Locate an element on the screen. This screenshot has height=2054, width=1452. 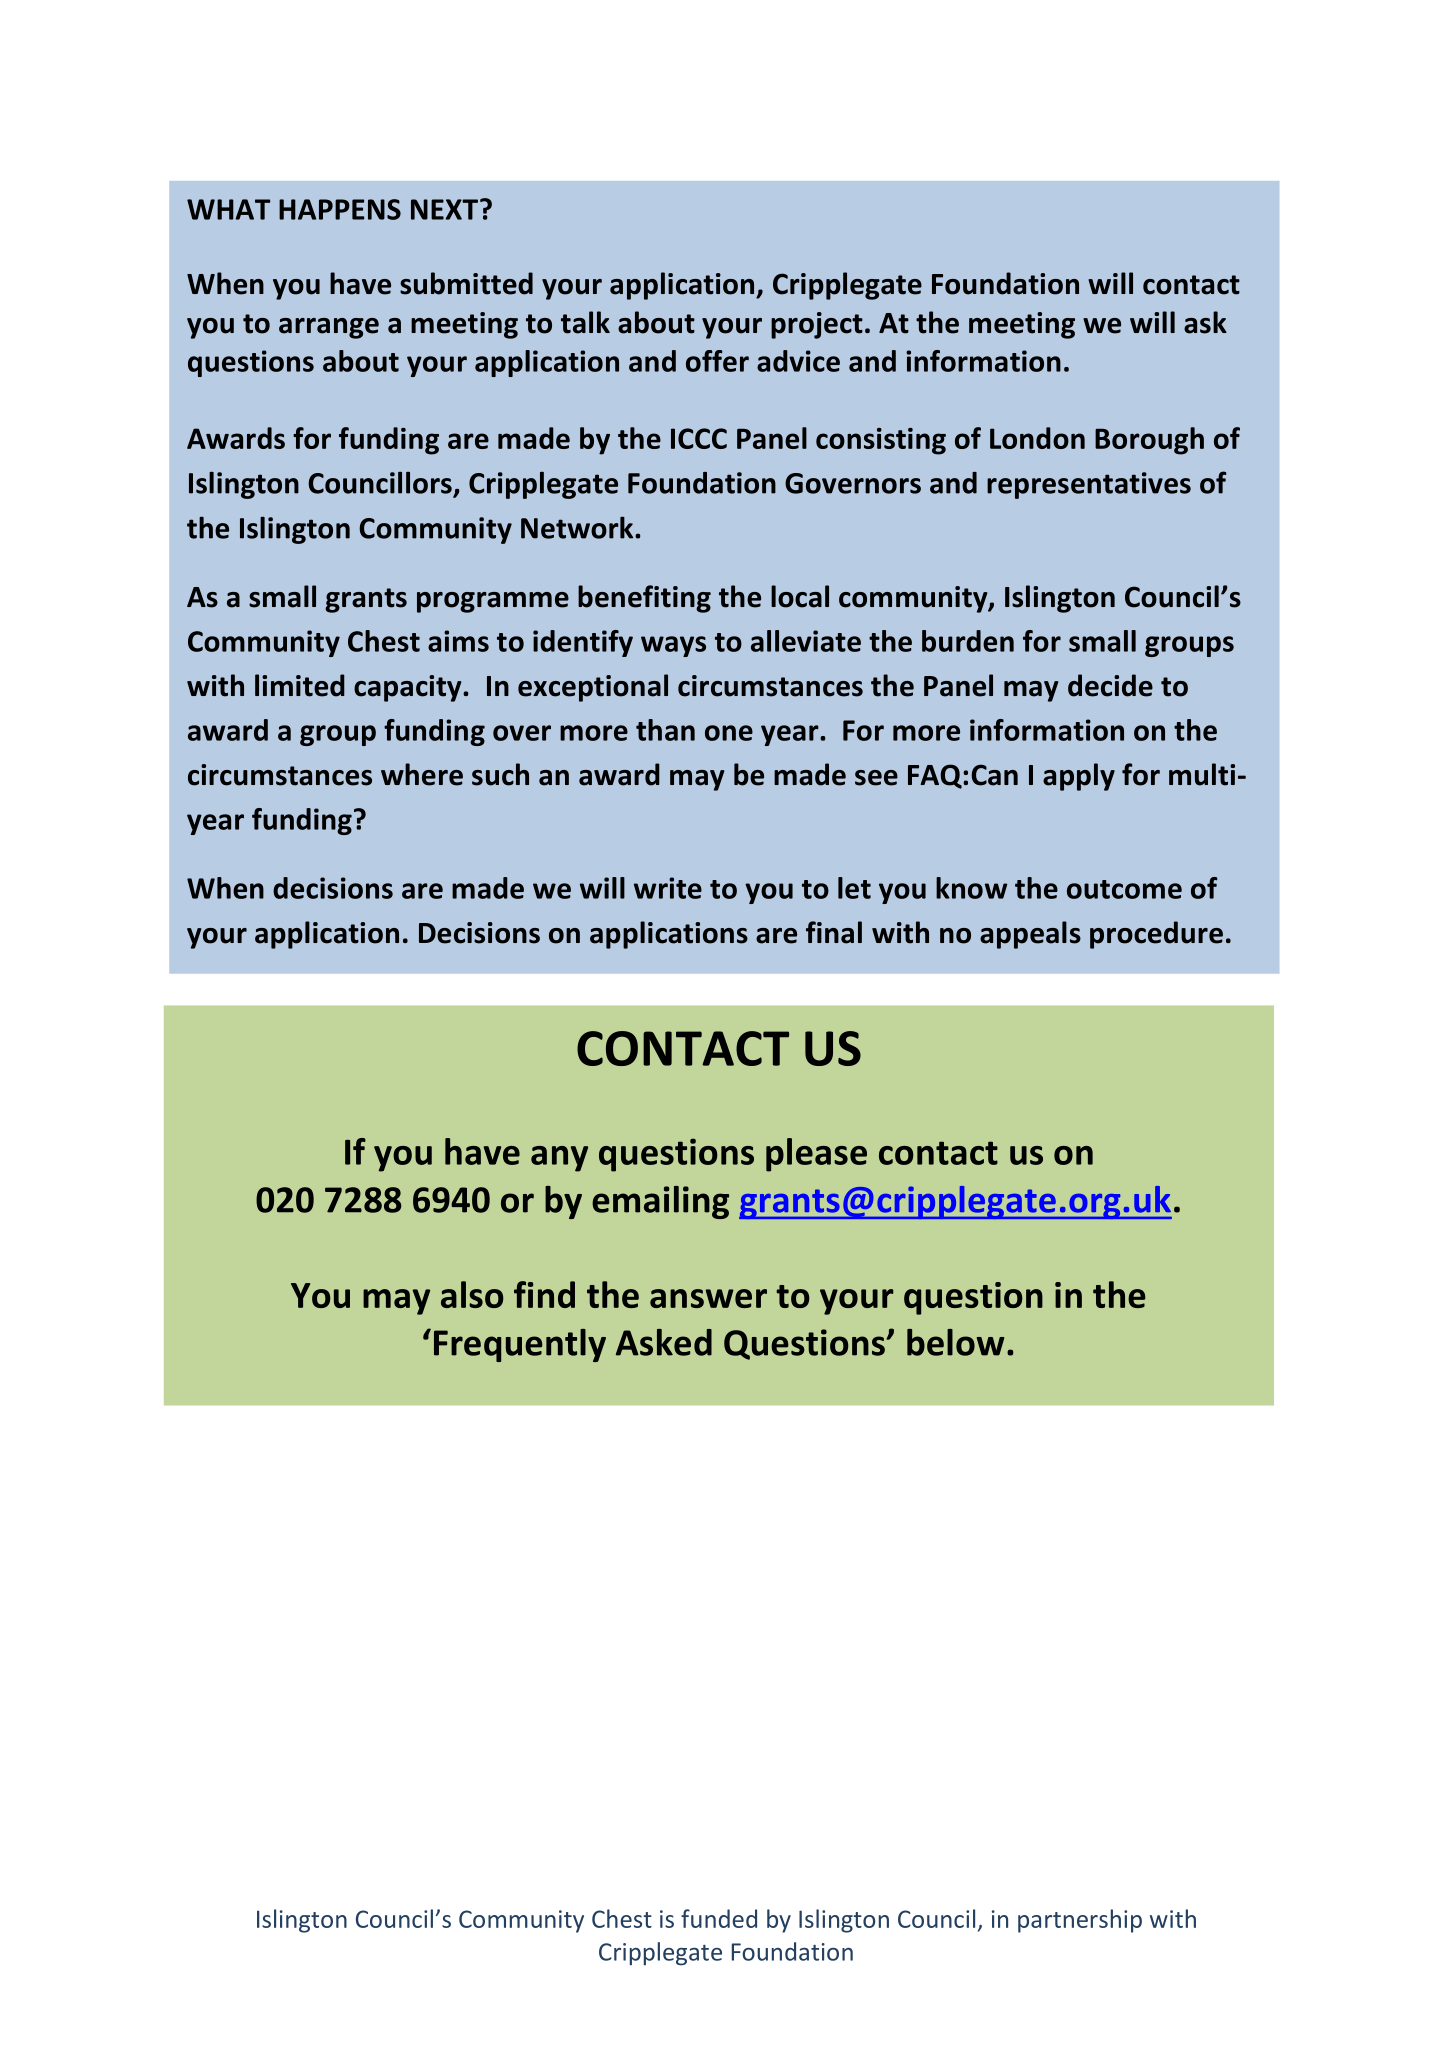
emailing is located at coordinates (660, 1202).
